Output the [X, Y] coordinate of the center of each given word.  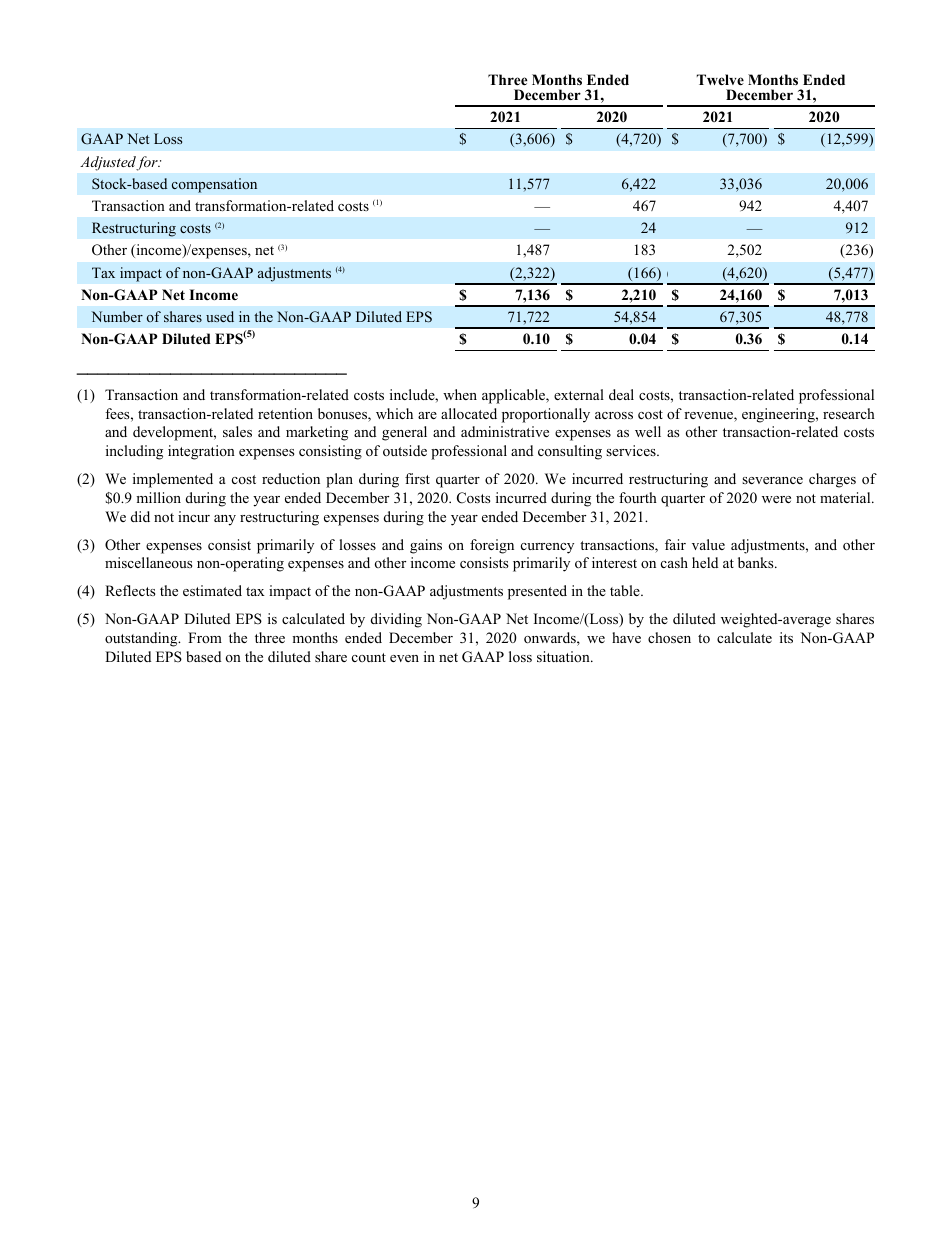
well [648, 431]
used [220, 316]
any [225, 520]
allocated [469, 413]
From [205, 637]
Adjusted [109, 163]
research [849, 413]
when [460, 394]
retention [285, 413]
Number [117, 316]
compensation [214, 185]
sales [237, 431]
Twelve [720, 79]
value [708, 544]
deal [621, 394]
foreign [492, 546]
